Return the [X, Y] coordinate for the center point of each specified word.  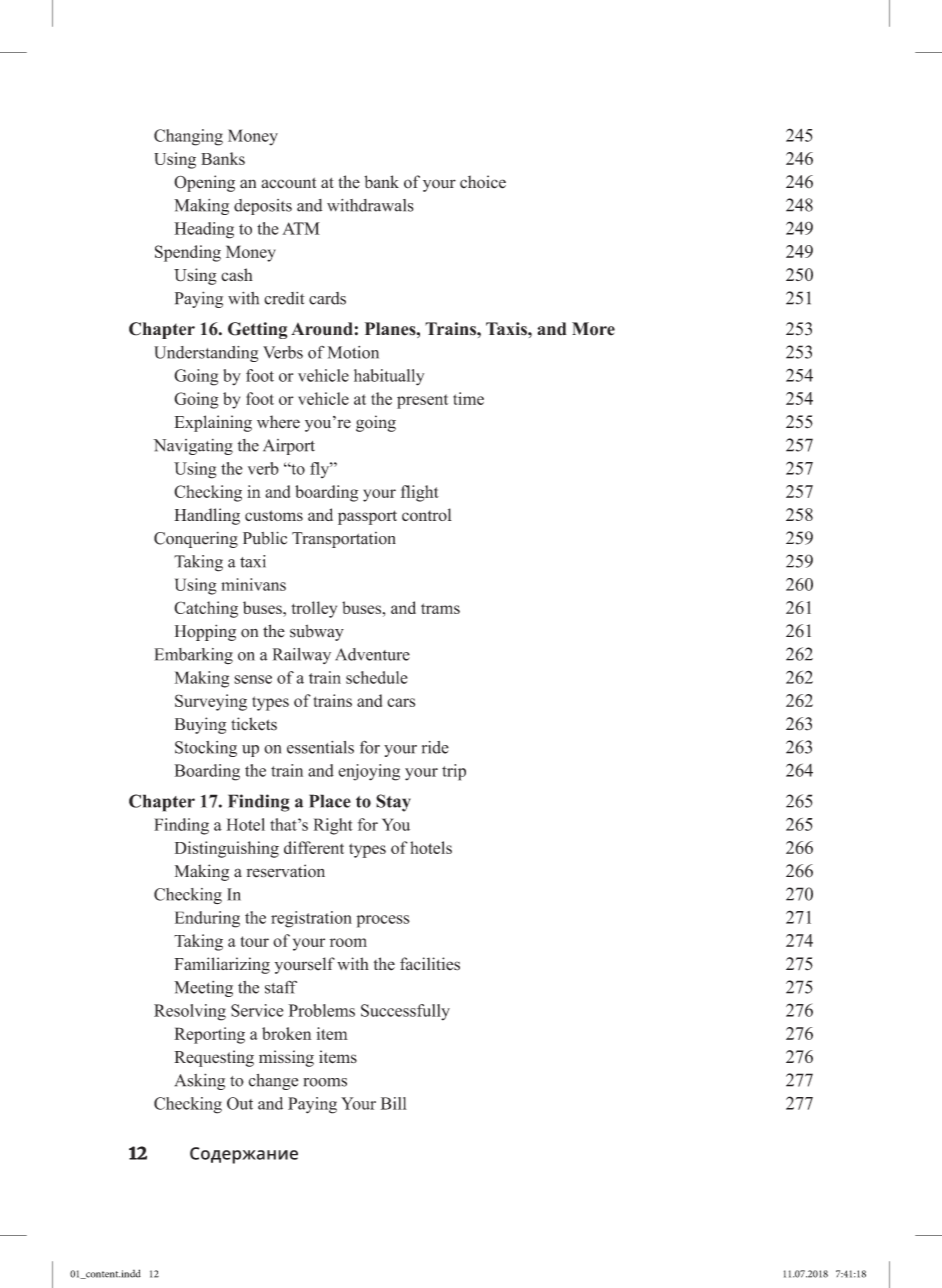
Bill [394, 1103]
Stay [393, 803]
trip [454, 772]
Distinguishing [227, 849]
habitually [389, 377]
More [593, 329]
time [468, 398]
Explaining [213, 423]
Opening [204, 183]
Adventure [372, 654]
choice [483, 182]
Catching [206, 609]
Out [240, 1103]
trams [440, 608]
